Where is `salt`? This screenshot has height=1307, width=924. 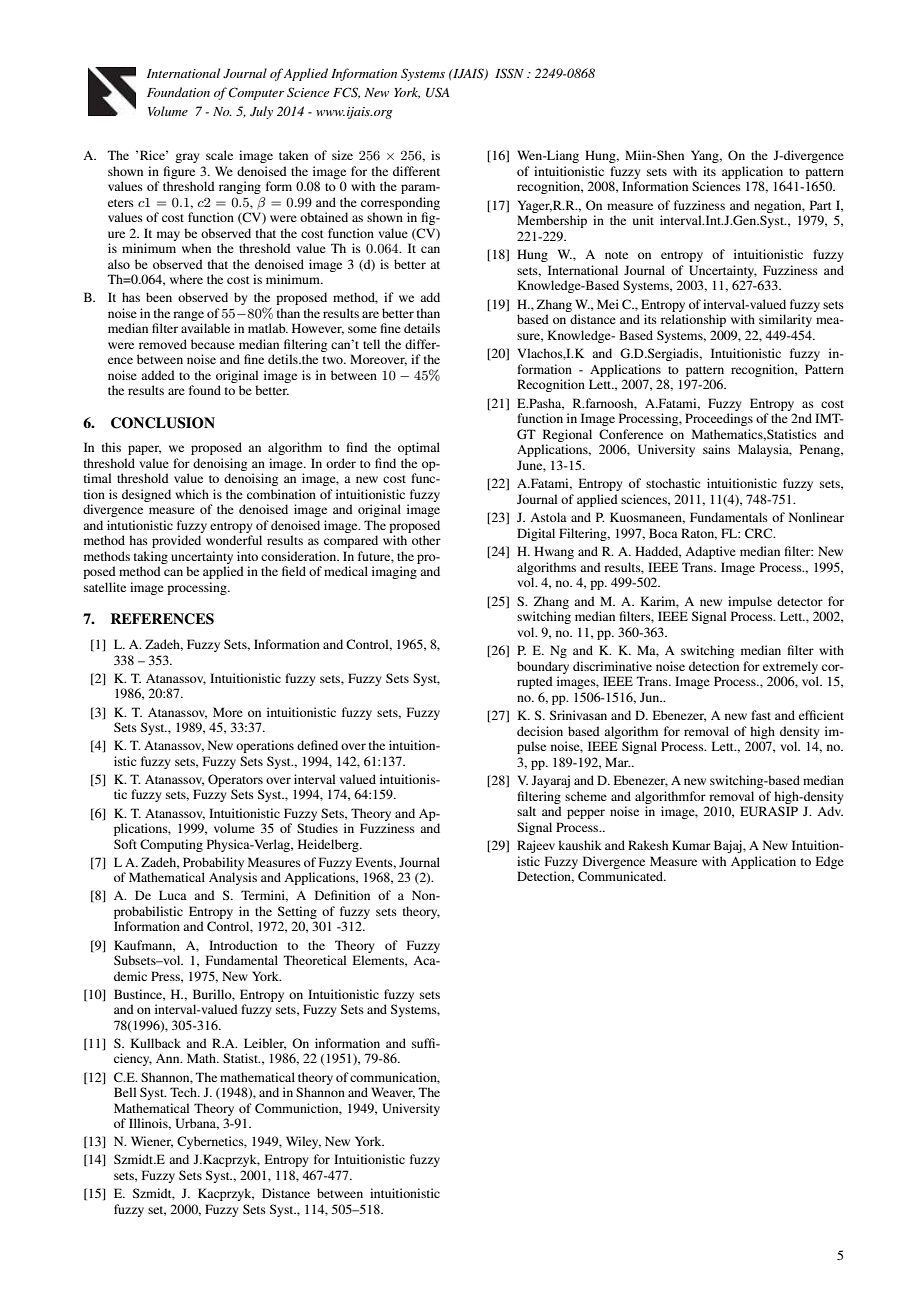 salt is located at coordinates (526, 811).
